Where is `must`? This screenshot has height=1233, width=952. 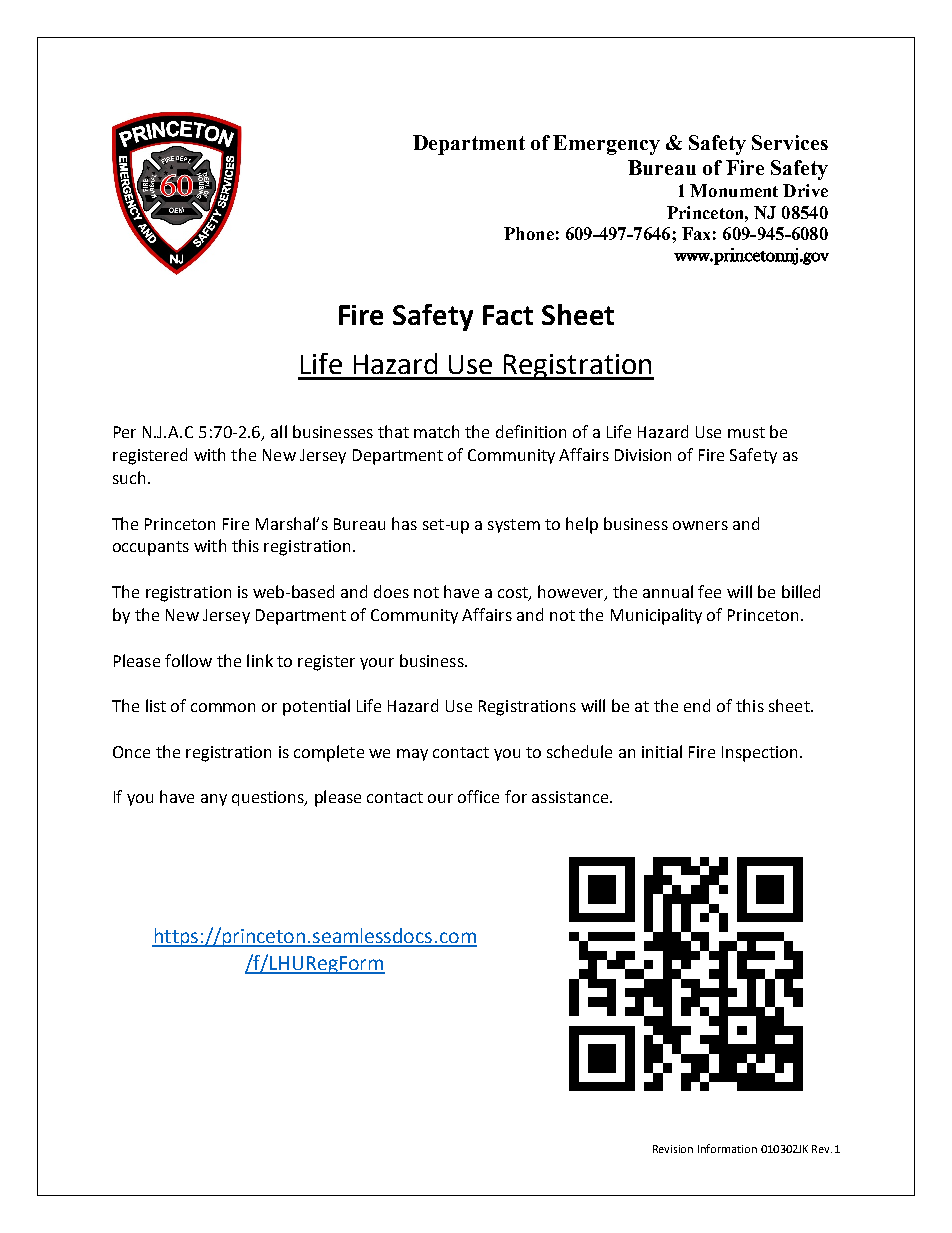
must is located at coordinates (746, 432).
